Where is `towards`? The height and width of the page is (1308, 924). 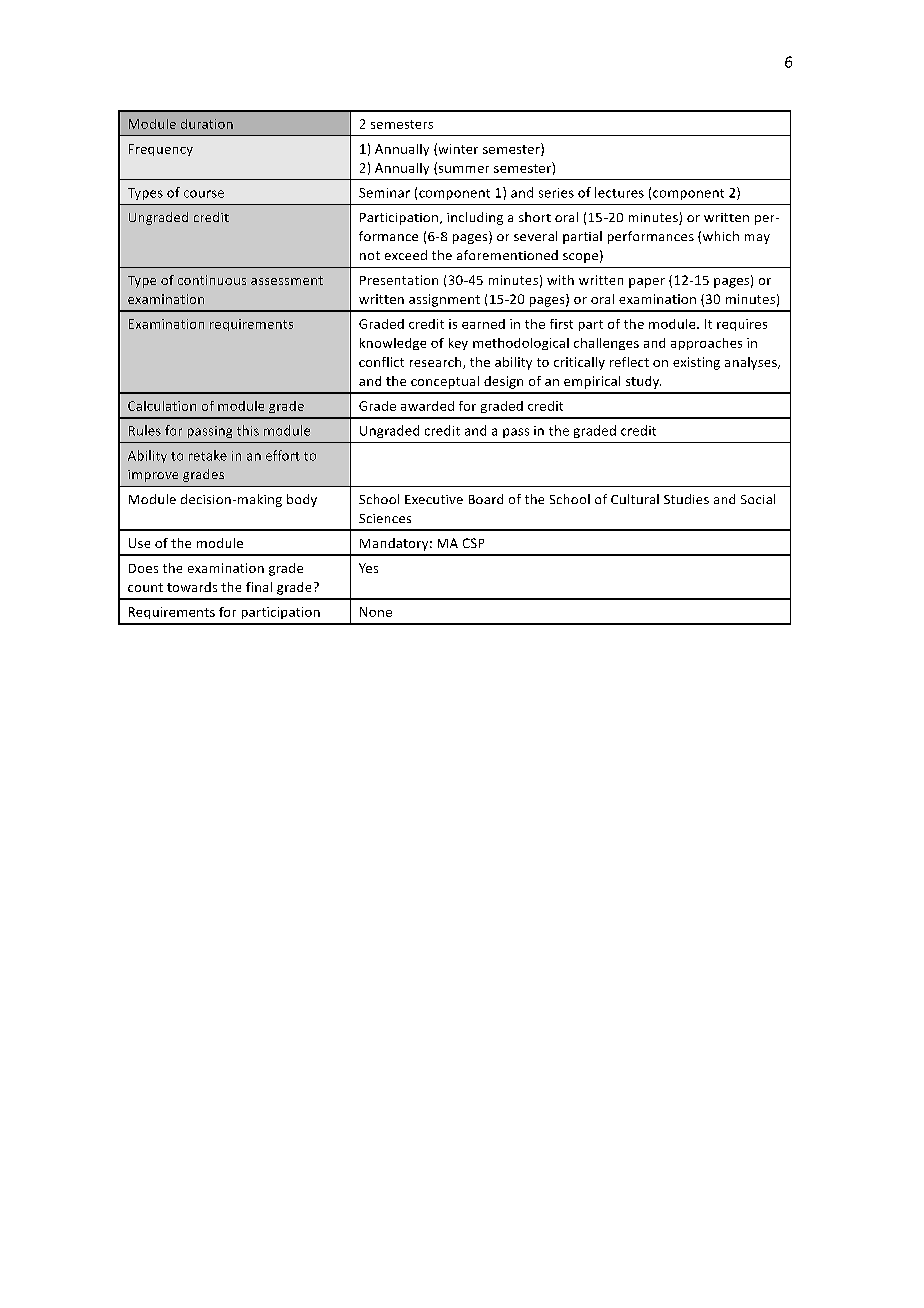
towards is located at coordinates (192, 587).
